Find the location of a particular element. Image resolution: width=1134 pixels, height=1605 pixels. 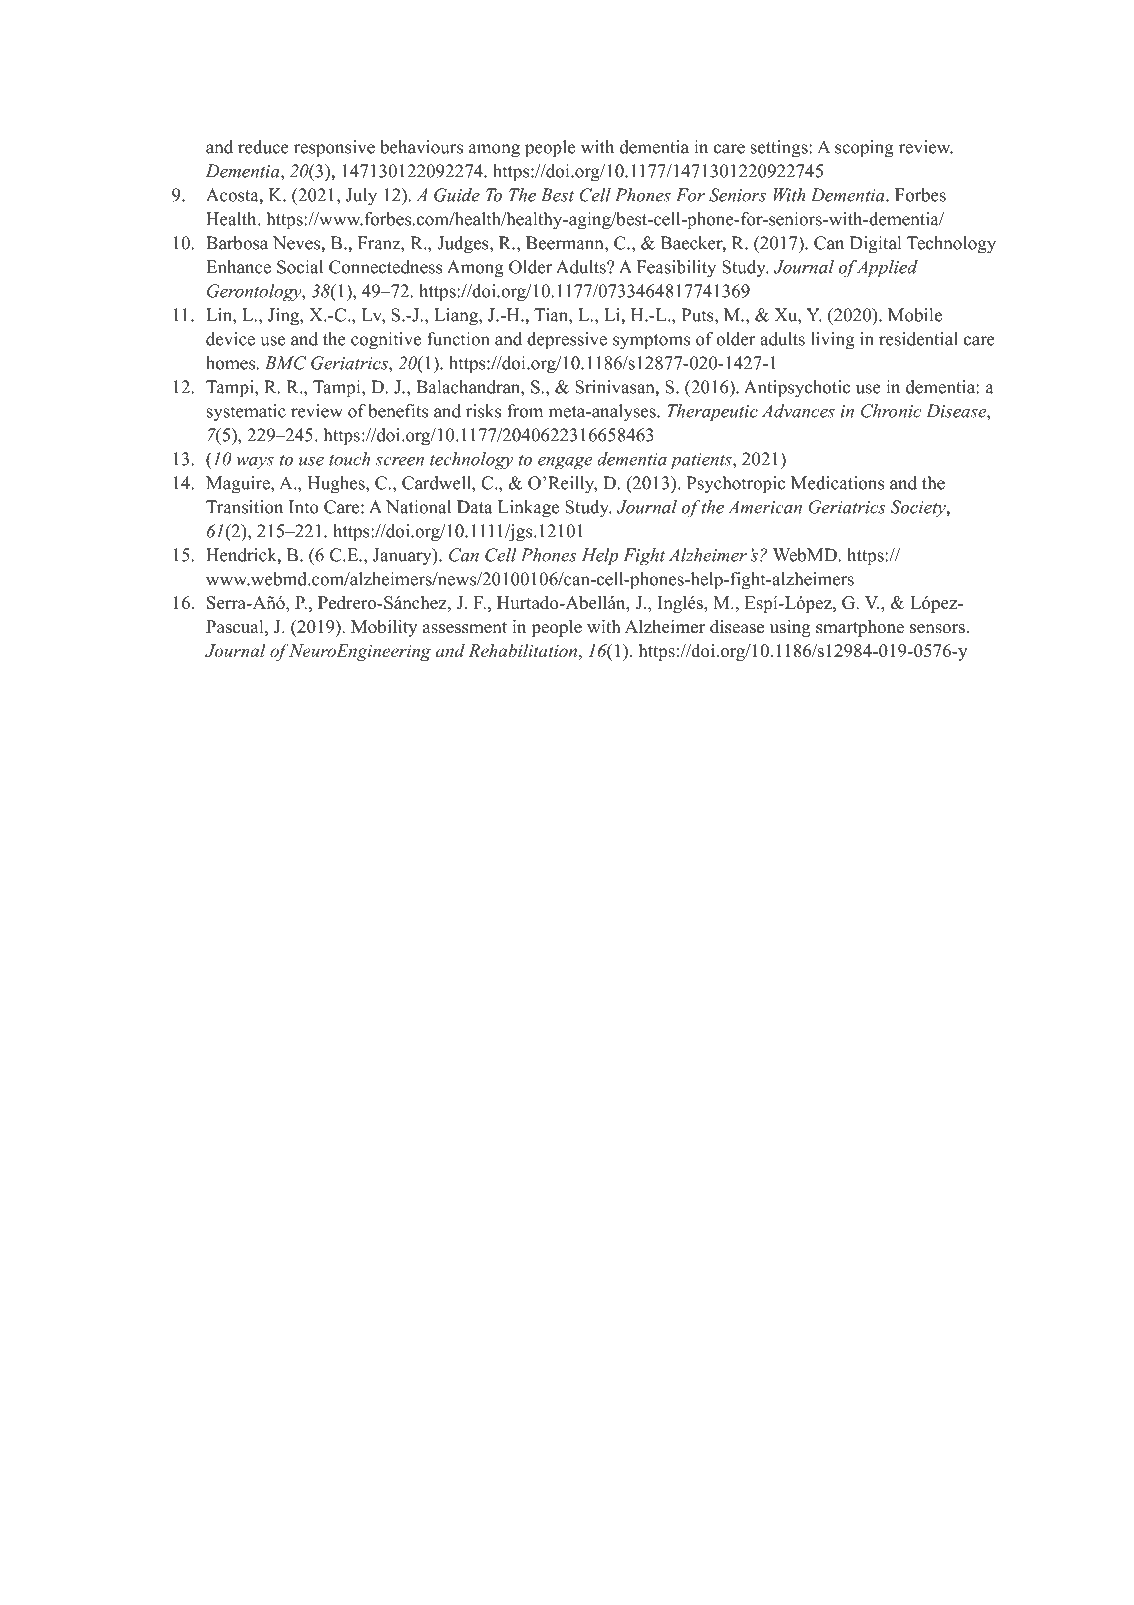

from is located at coordinates (525, 411).
